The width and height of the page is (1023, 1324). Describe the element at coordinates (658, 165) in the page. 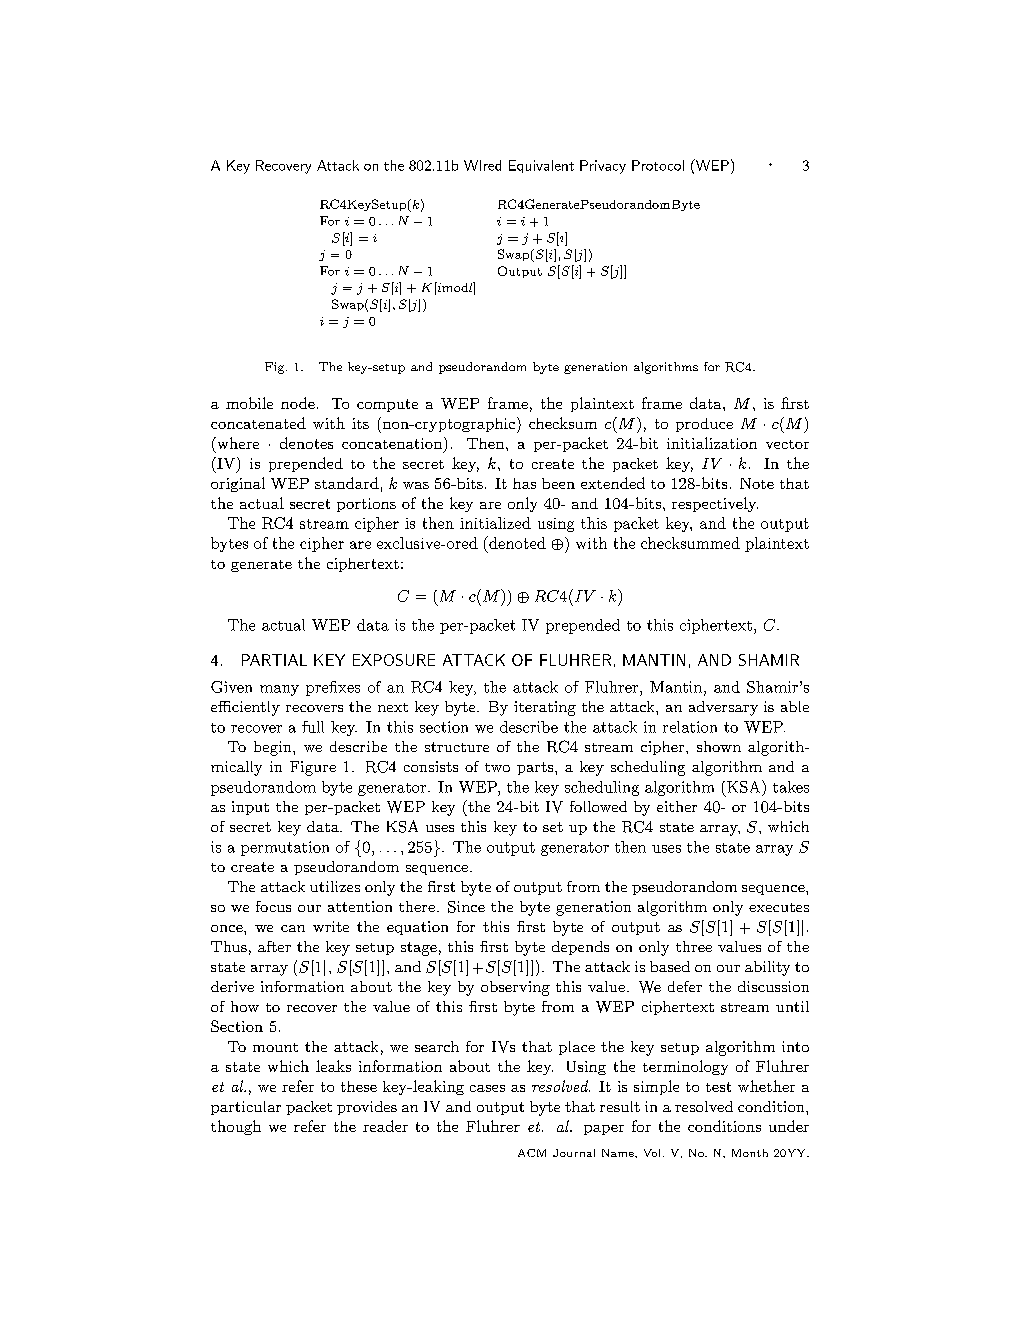

I see `Protocol` at that location.
